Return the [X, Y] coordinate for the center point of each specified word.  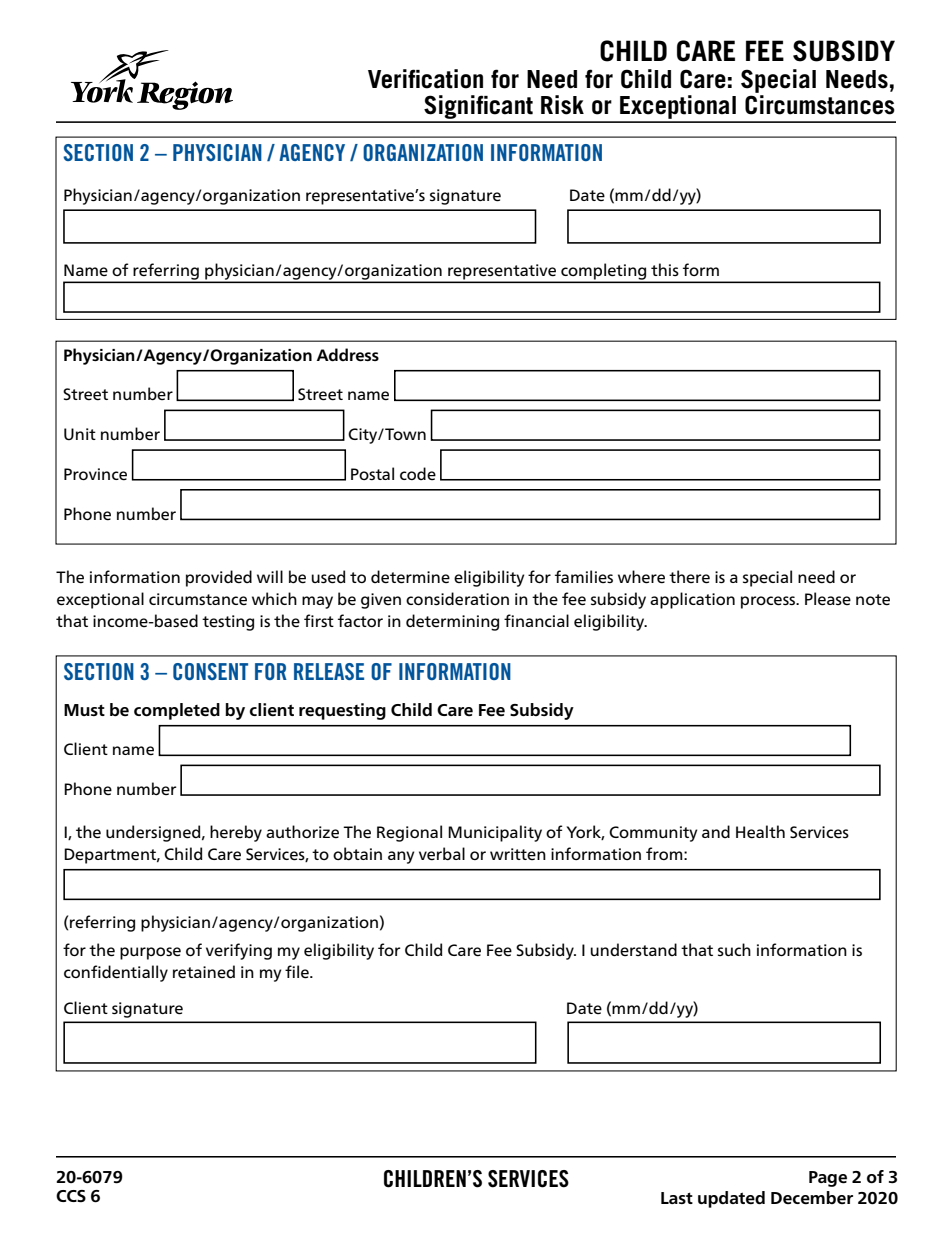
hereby [236, 833]
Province [95, 474]
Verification [425, 79]
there [689, 577]
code [418, 473]
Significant [478, 108]
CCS [71, 1196]
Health [760, 832]
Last [677, 1198]
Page [828, 1179]
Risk [562, 105]
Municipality [495, 833]
